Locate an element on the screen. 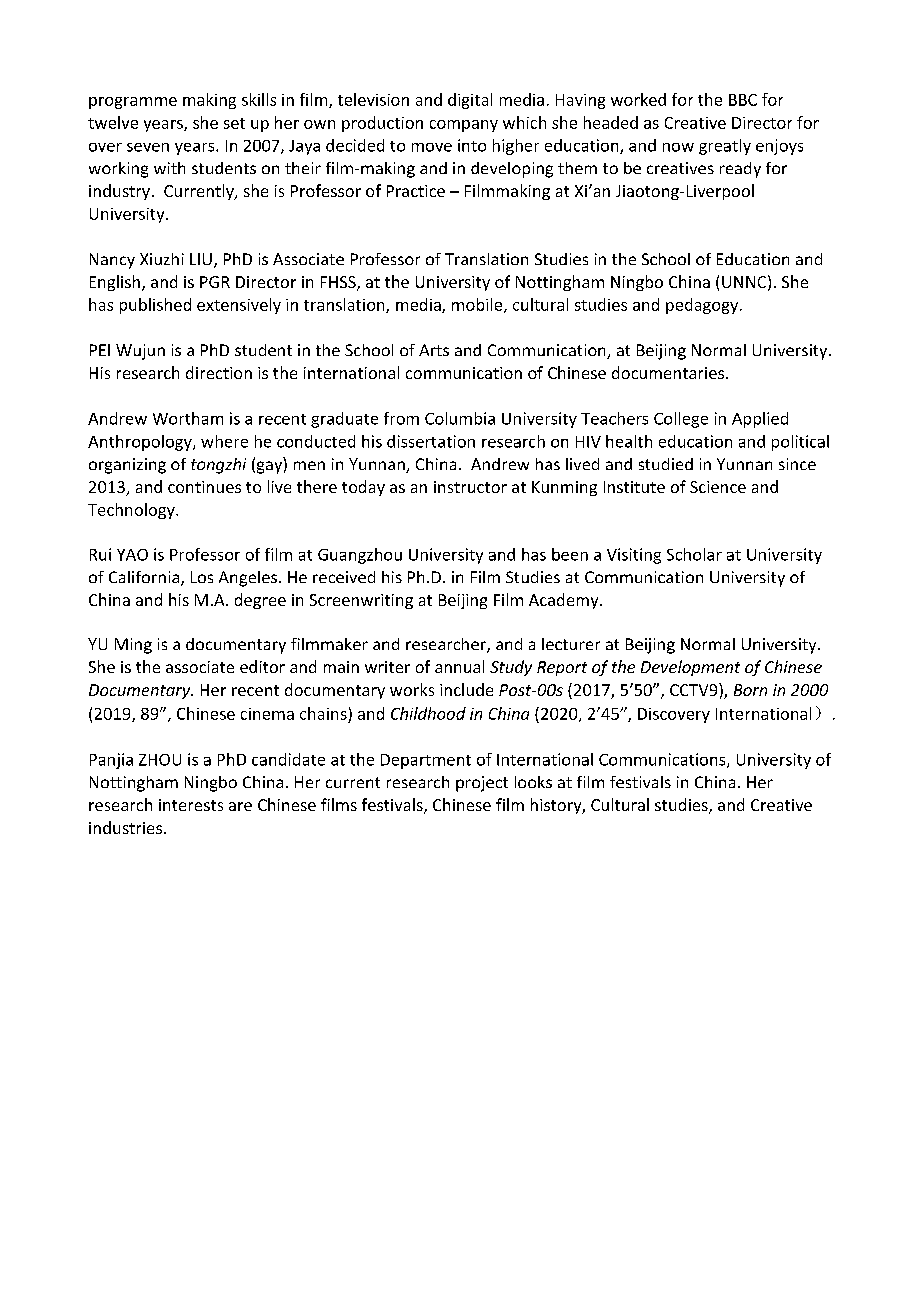  Arts is located at coordinates (434, 350).
